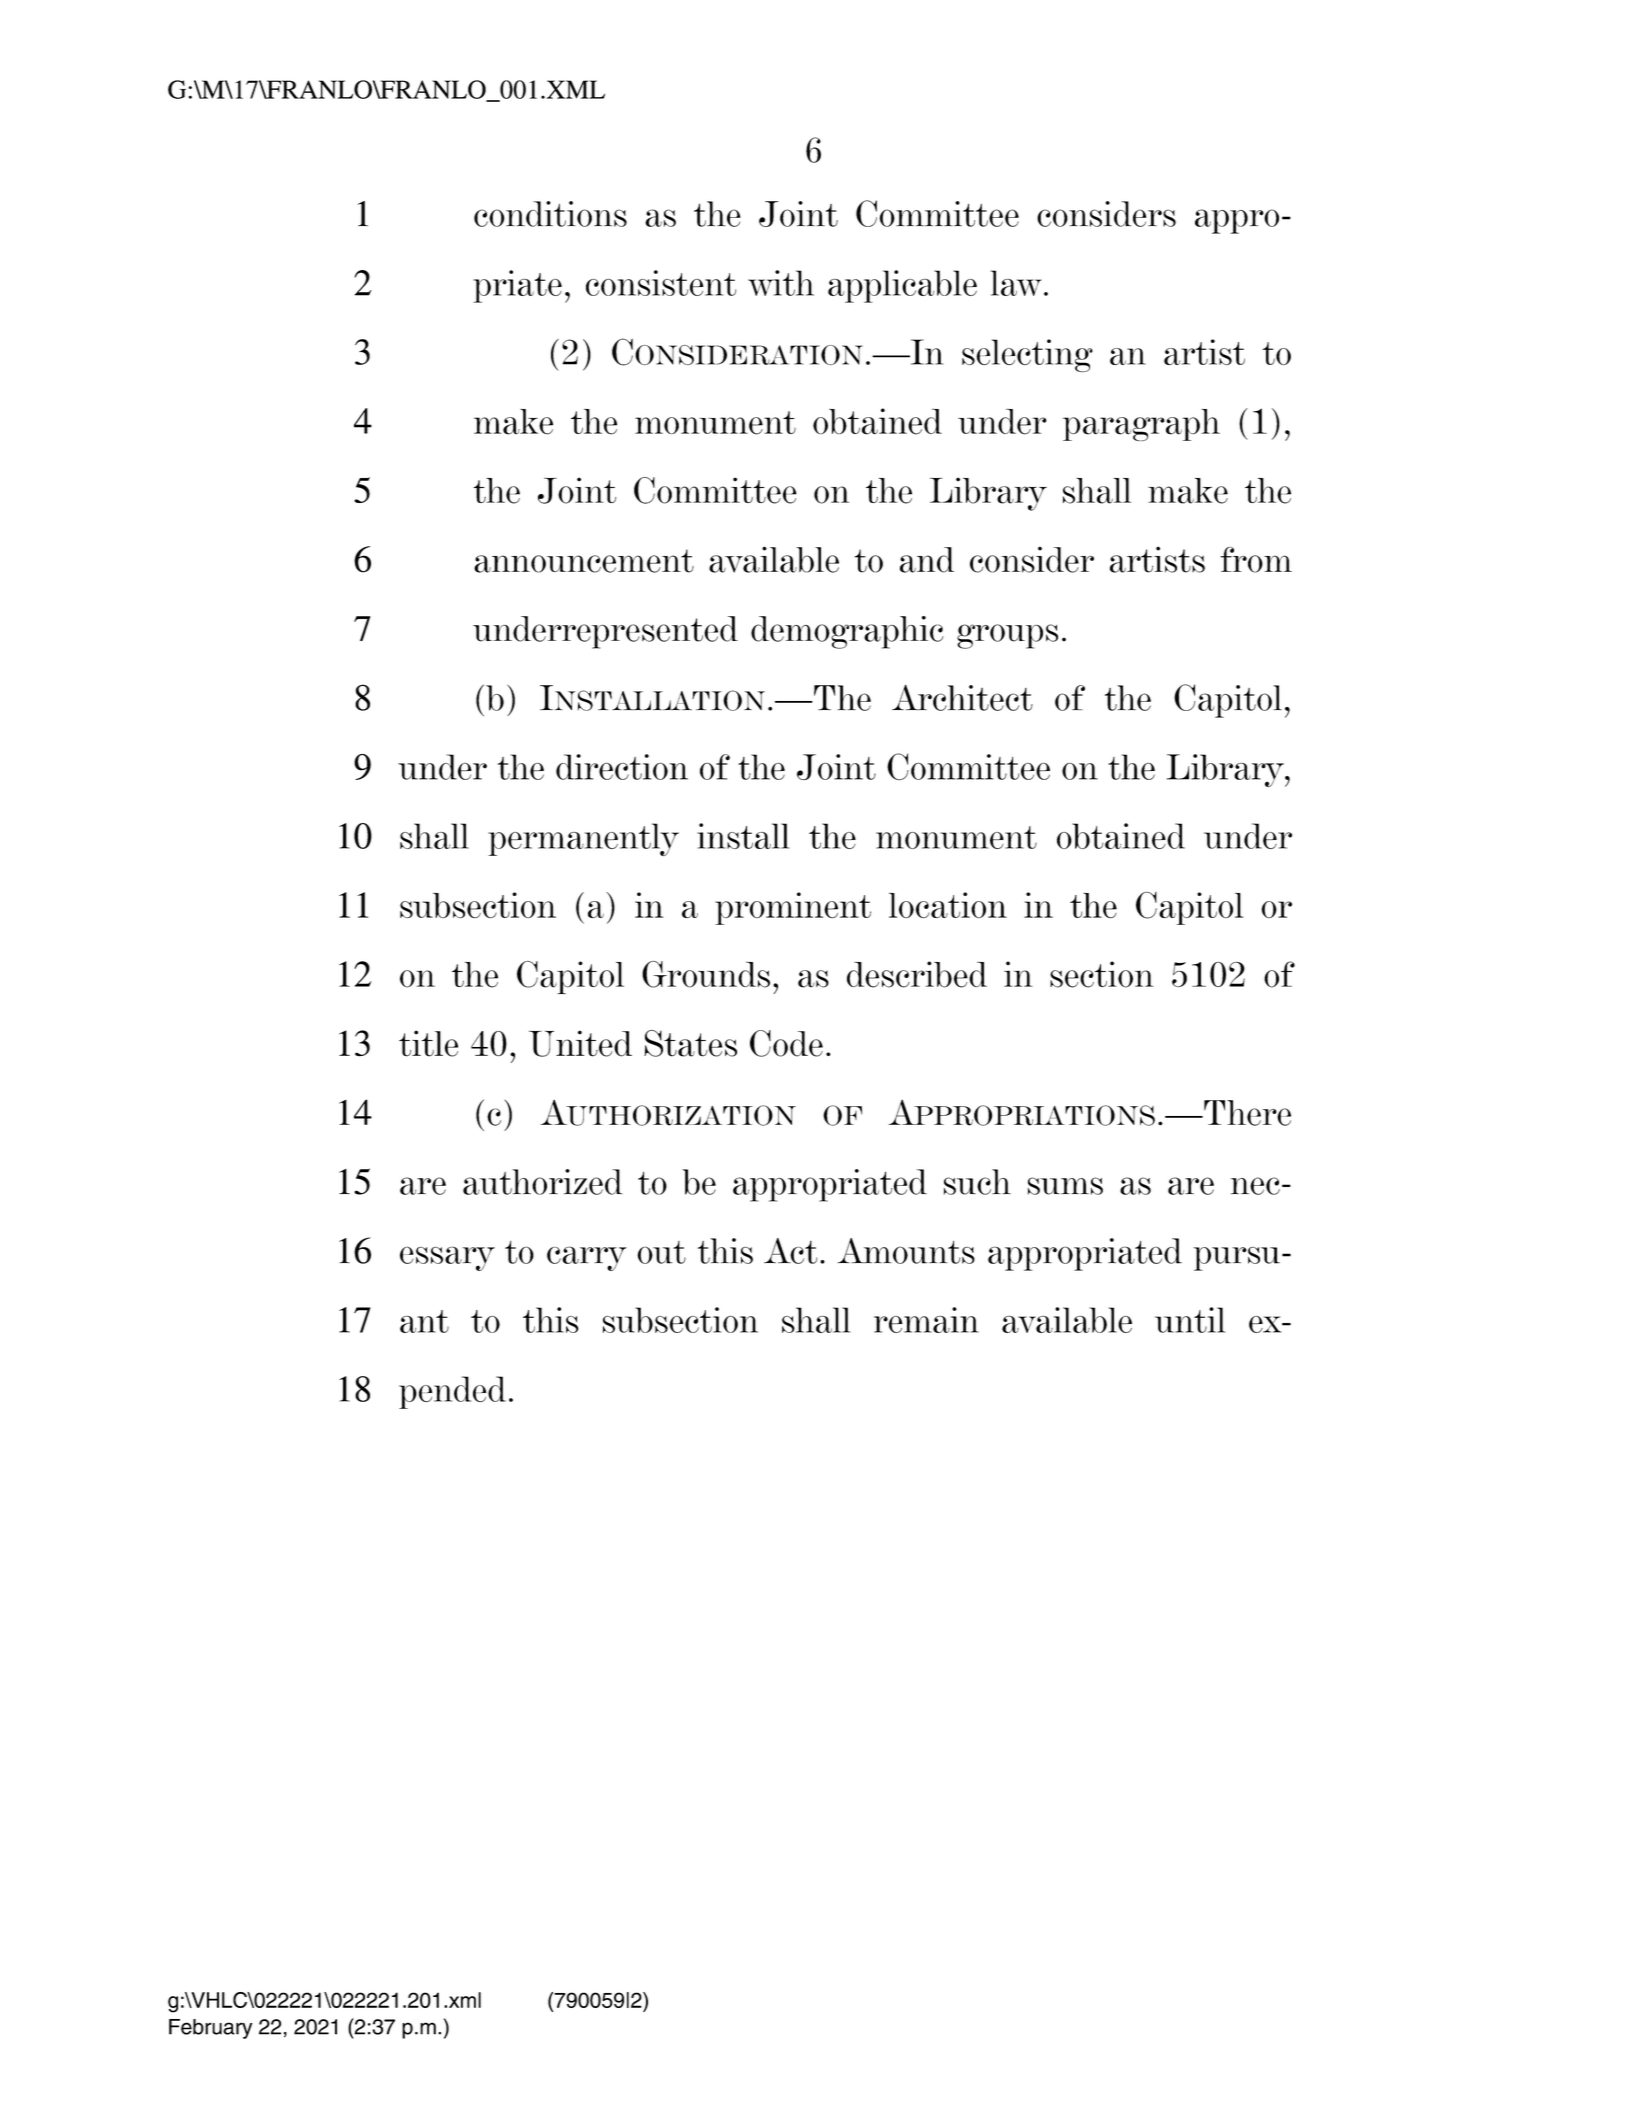 Image resolution: width=1627 pixels, height=2106 pixels. What do you see at coordinates (690, 1043) in the screenshot?
I see `States` at bounding box center [690, 1043].
